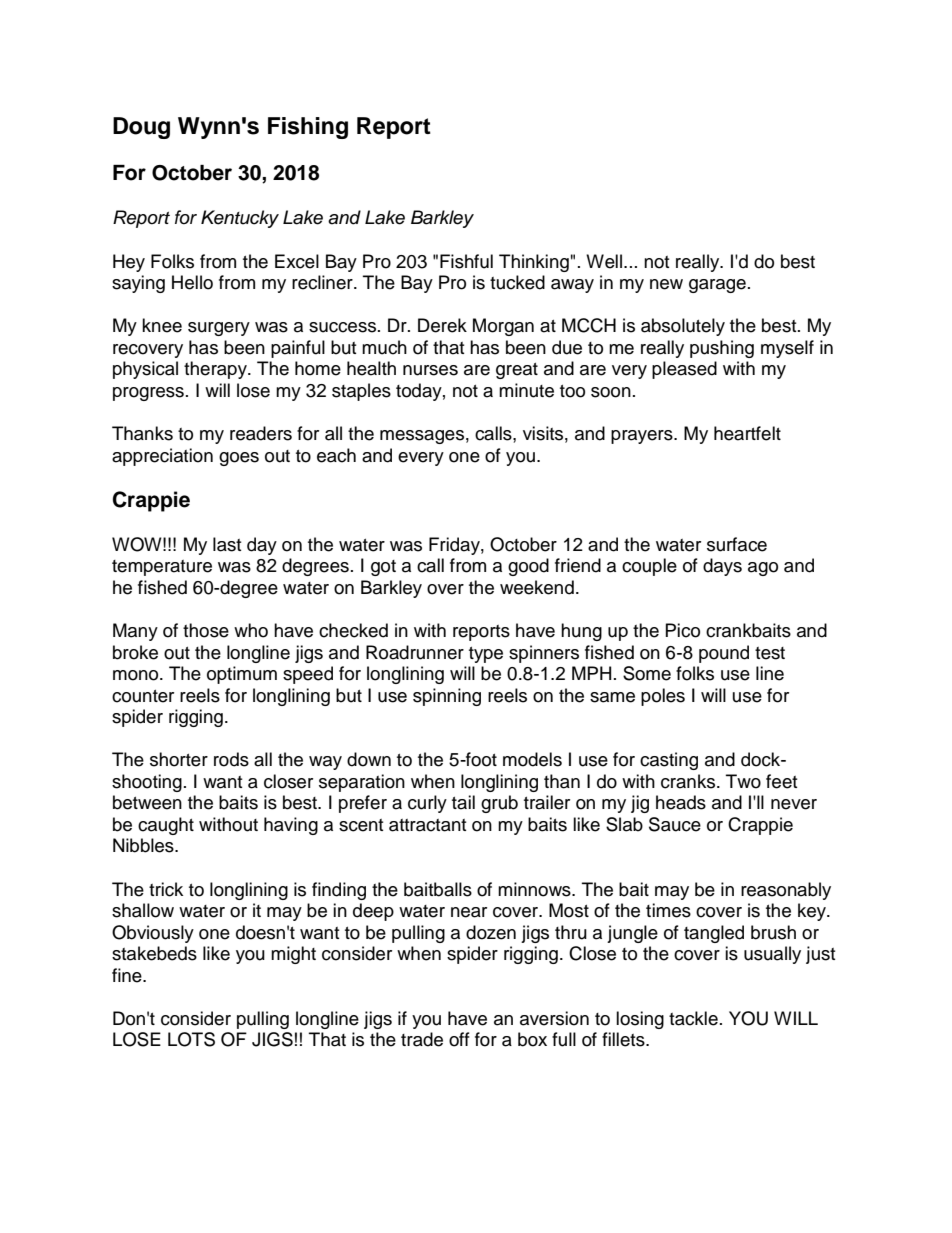 Image resolution: width=952 pixels, height=1233 pixels. What do you see at coordinates (722, 349) in the screenshot?
I see `pushing` at bounding box center [722, 349].
